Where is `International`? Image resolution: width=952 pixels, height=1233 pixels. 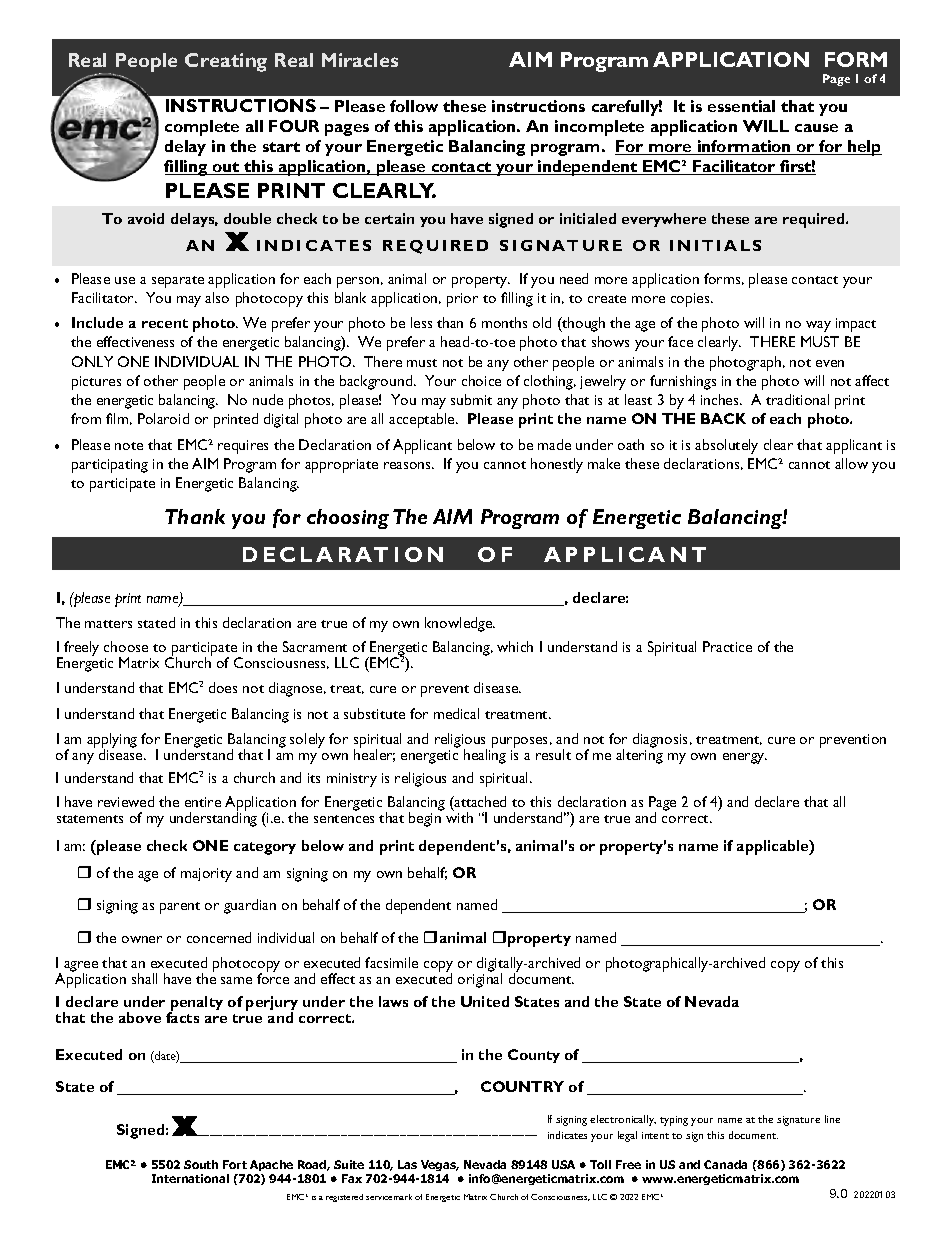
International is located at coordinates (190, 1178).
